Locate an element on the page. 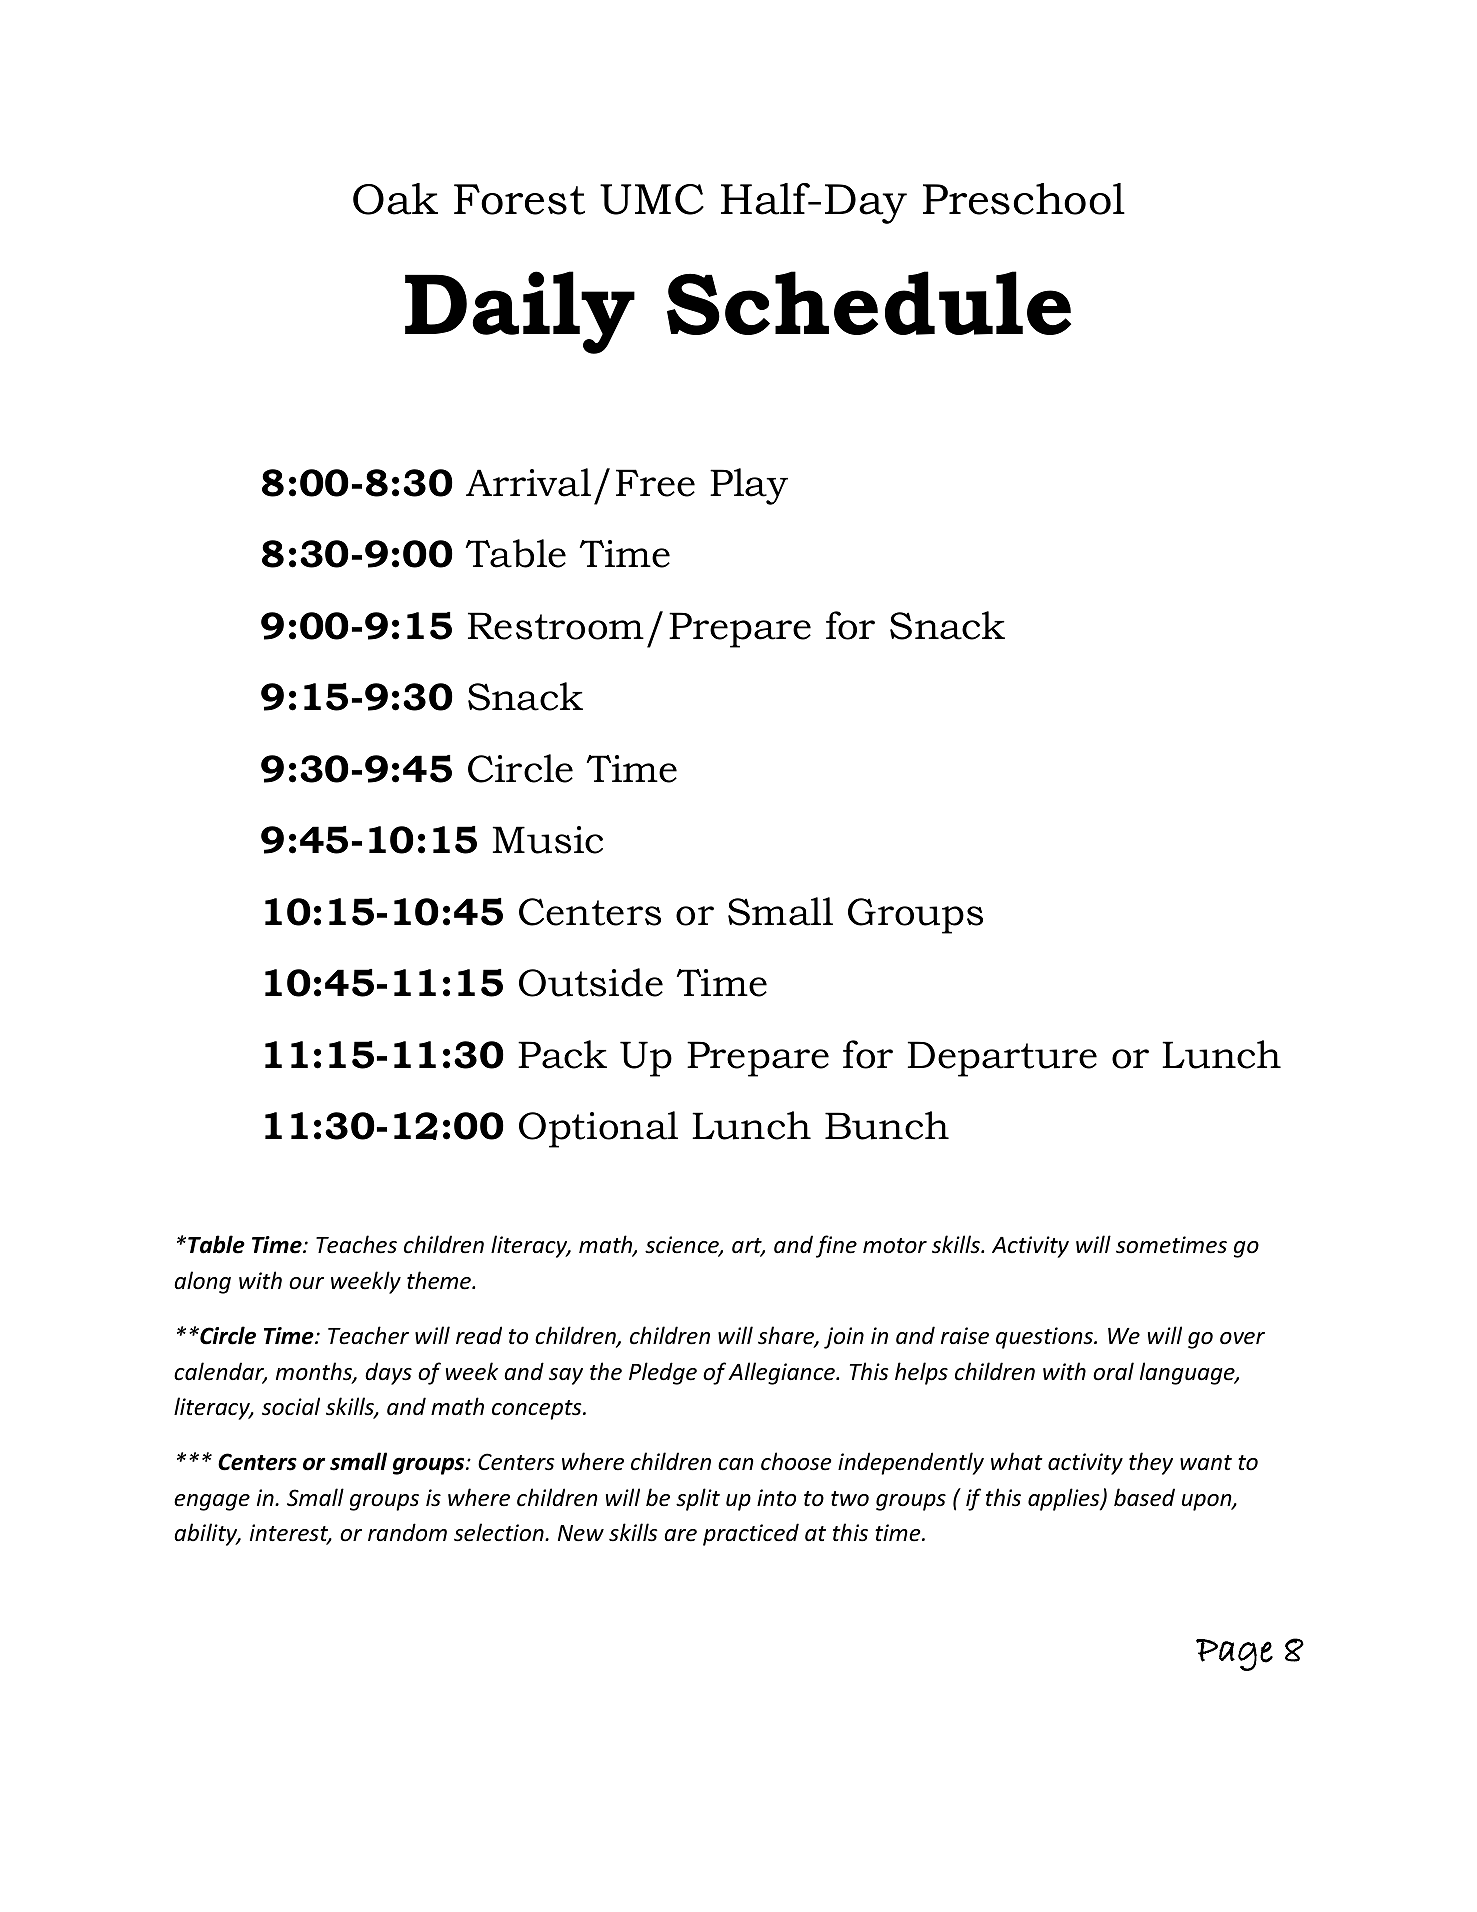  practiced is located at coordinates (751, 1534).
